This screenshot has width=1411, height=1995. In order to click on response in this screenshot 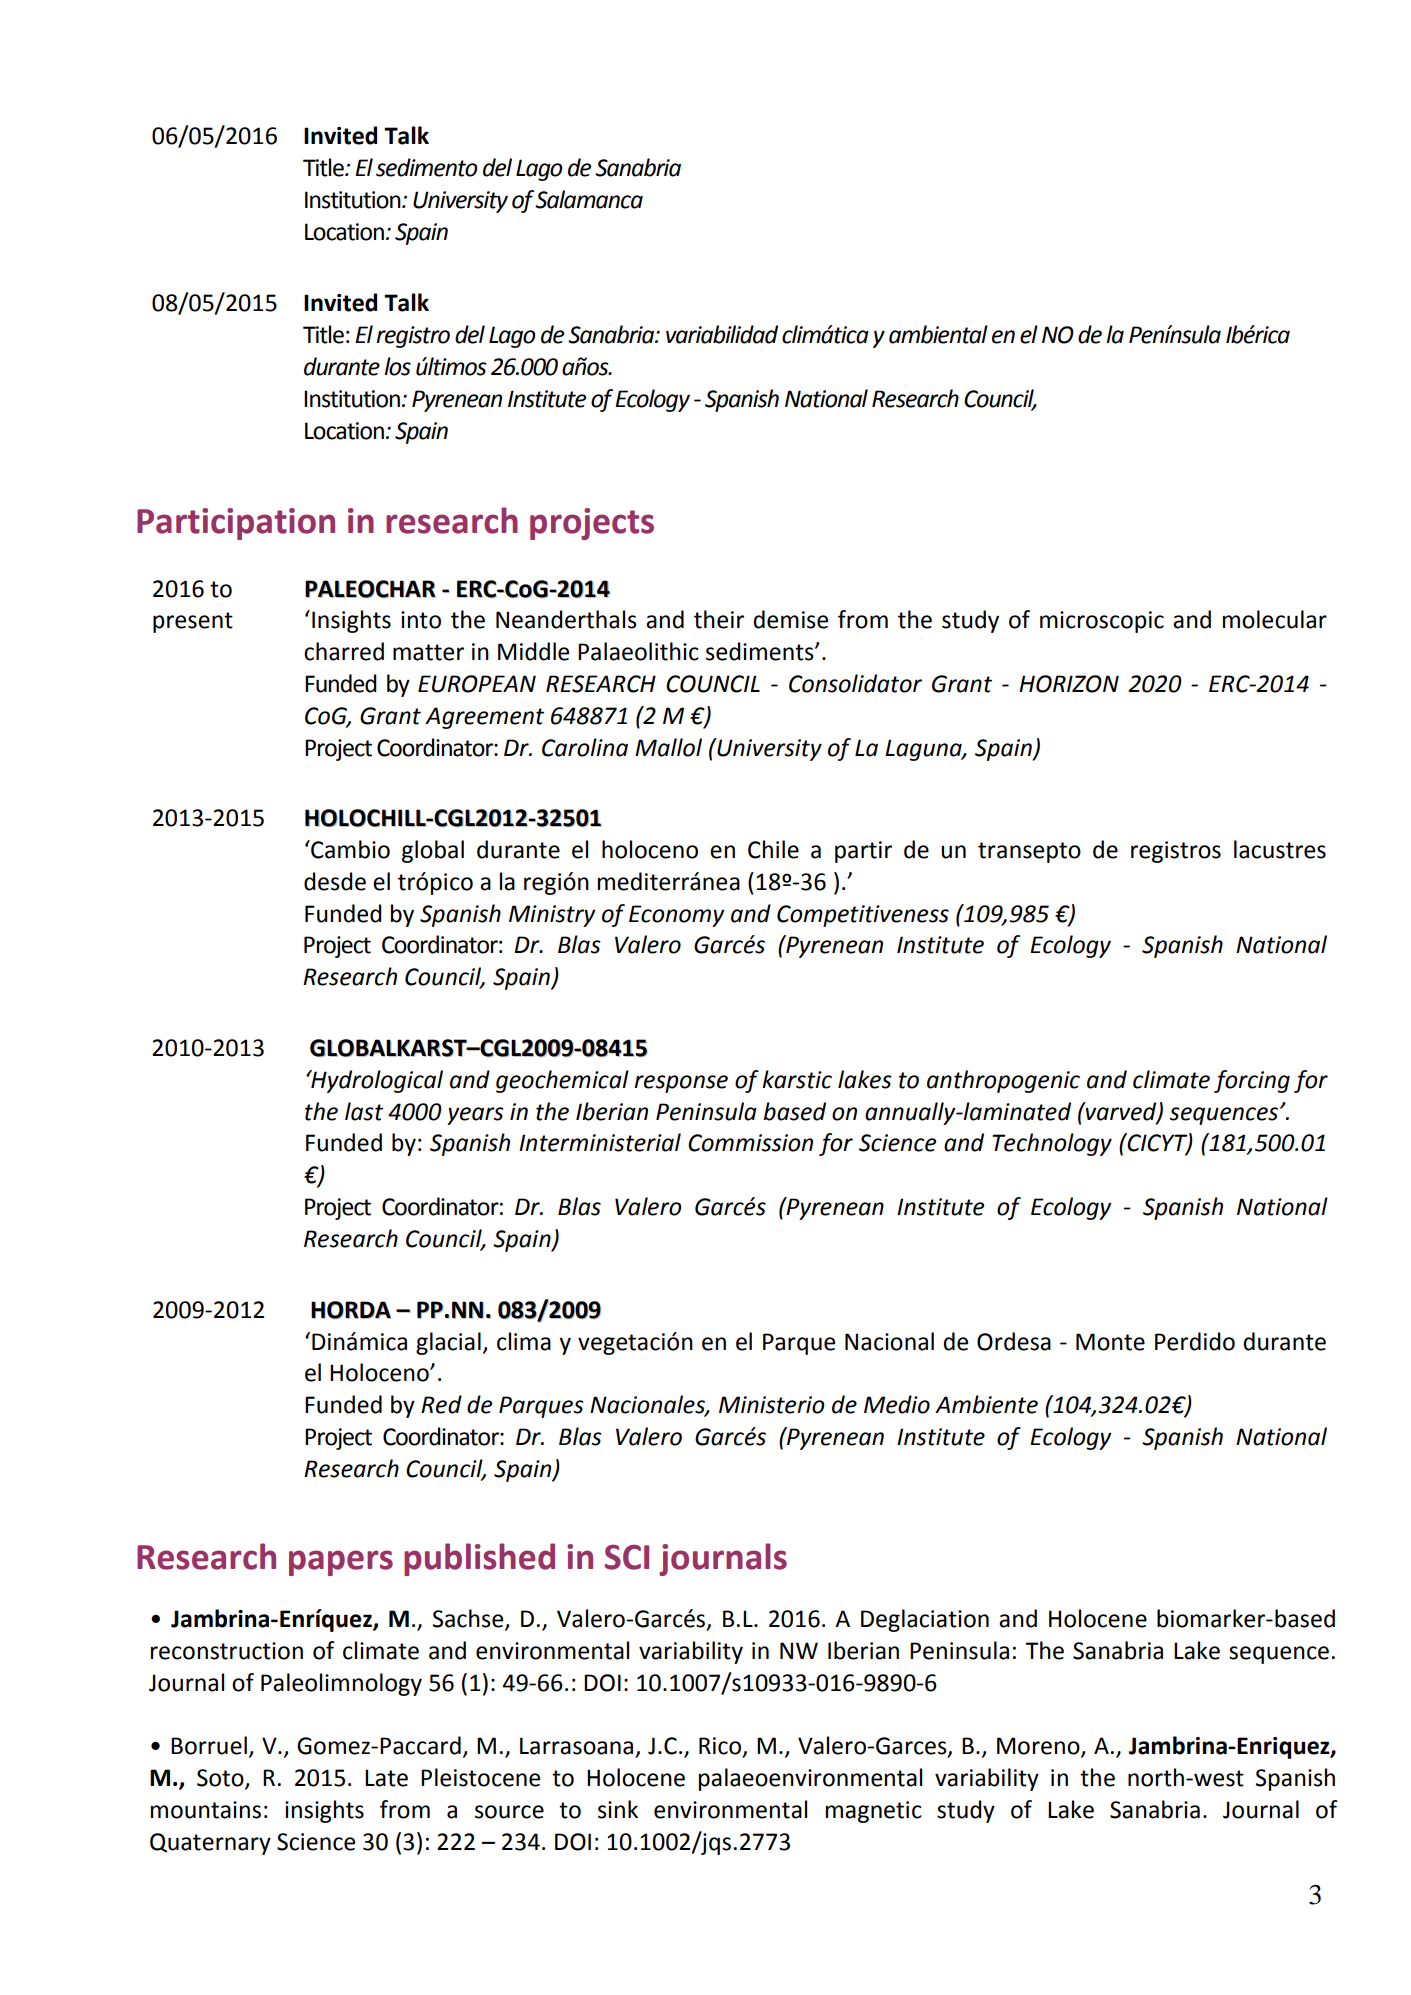, I will do `click(681, 1084)`.
